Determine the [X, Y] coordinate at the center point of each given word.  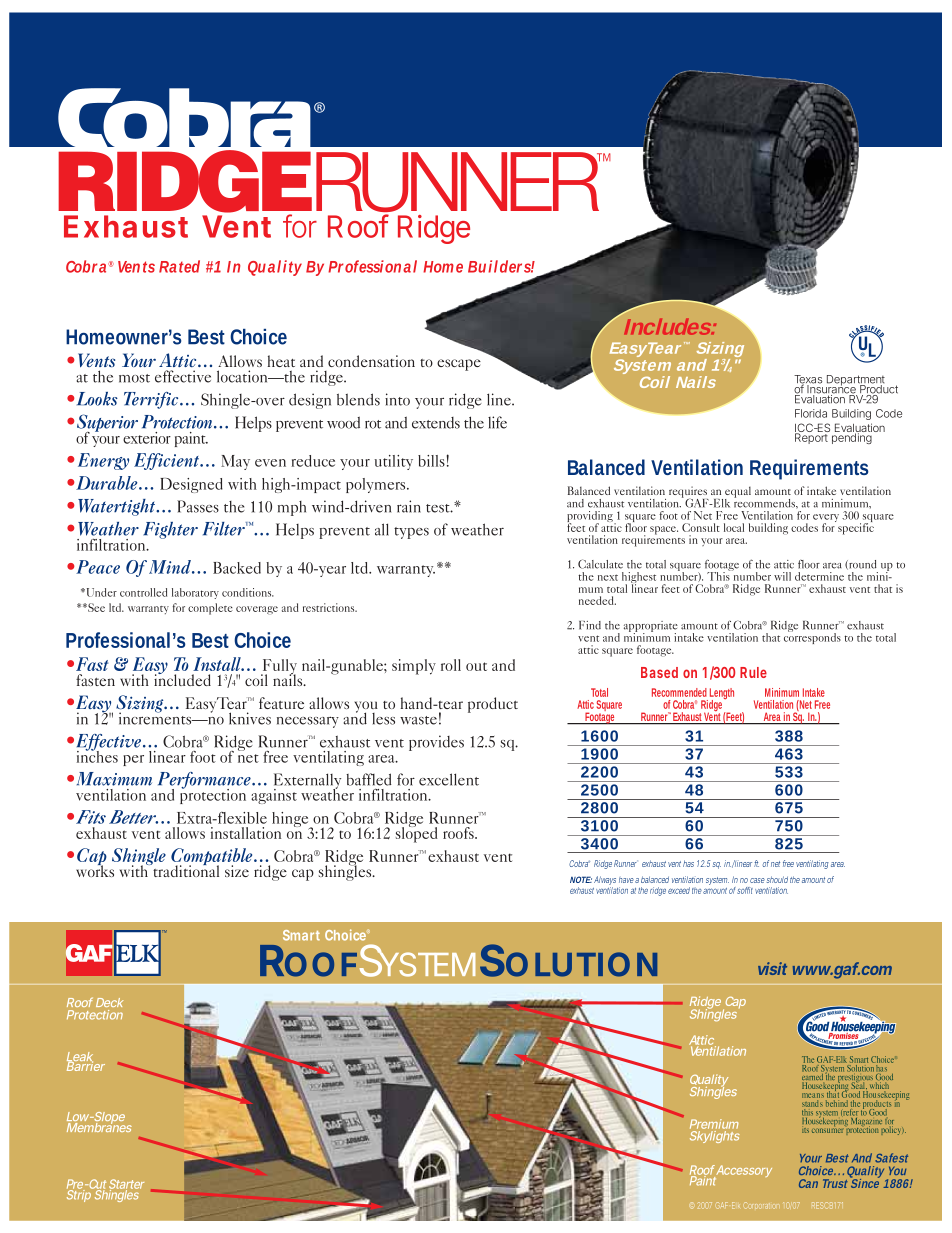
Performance [205, 781]
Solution [860, 1067]
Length [722, 695]
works [95, 870]
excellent [449, 779]
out [476, 666]
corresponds [812, 637]
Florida [811, 413]
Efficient [168, 461]
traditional [185, 870]
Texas [808, 380]
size [237, 871]
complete [210, 609]
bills [431, 461]
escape [459, 365]
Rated [179, 266]
